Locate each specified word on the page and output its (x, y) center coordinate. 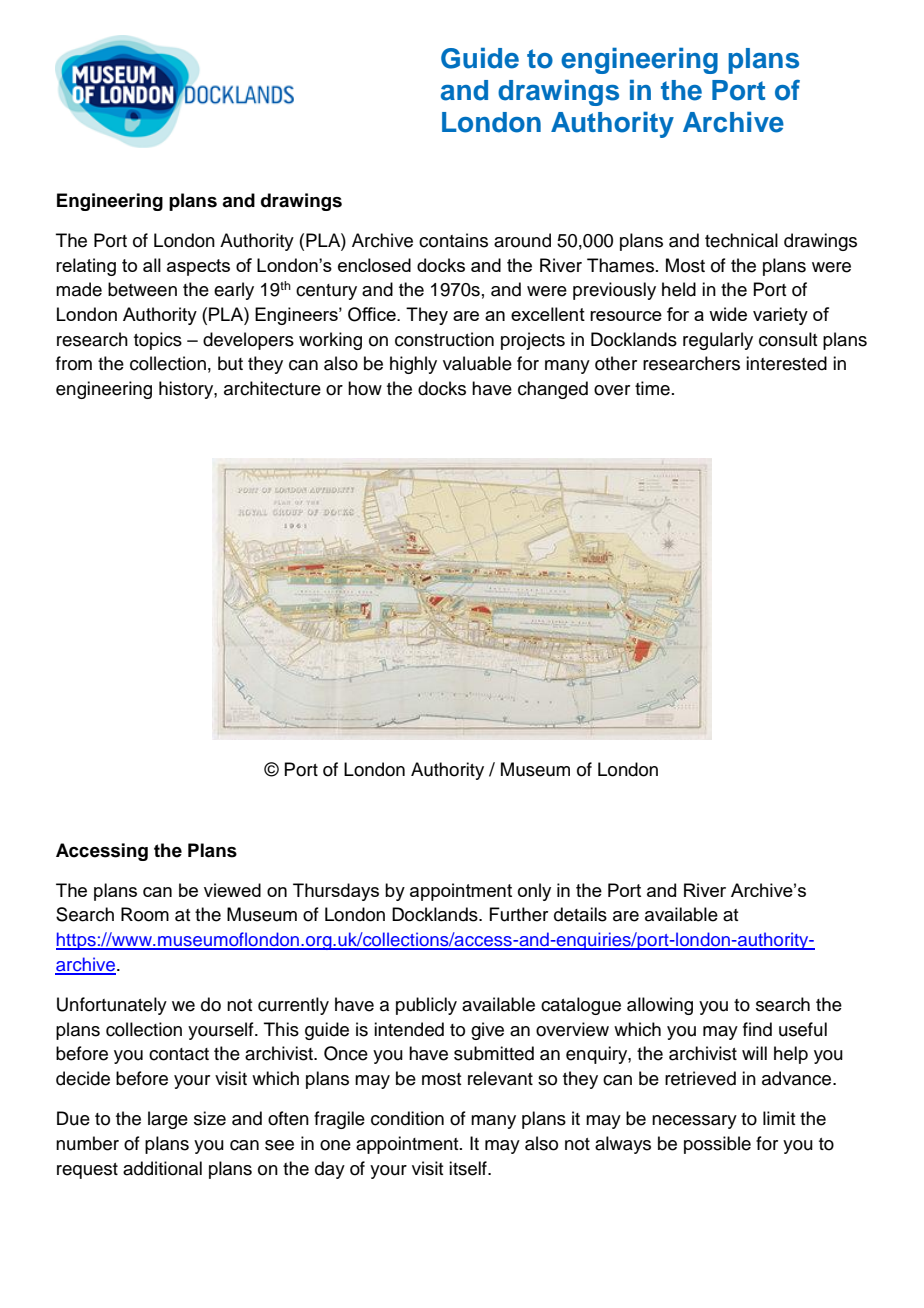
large (168, 1120)
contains (453, 240)
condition (407, 1118)
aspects (198, 267)
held (679, 289)
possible (717, 1145)
